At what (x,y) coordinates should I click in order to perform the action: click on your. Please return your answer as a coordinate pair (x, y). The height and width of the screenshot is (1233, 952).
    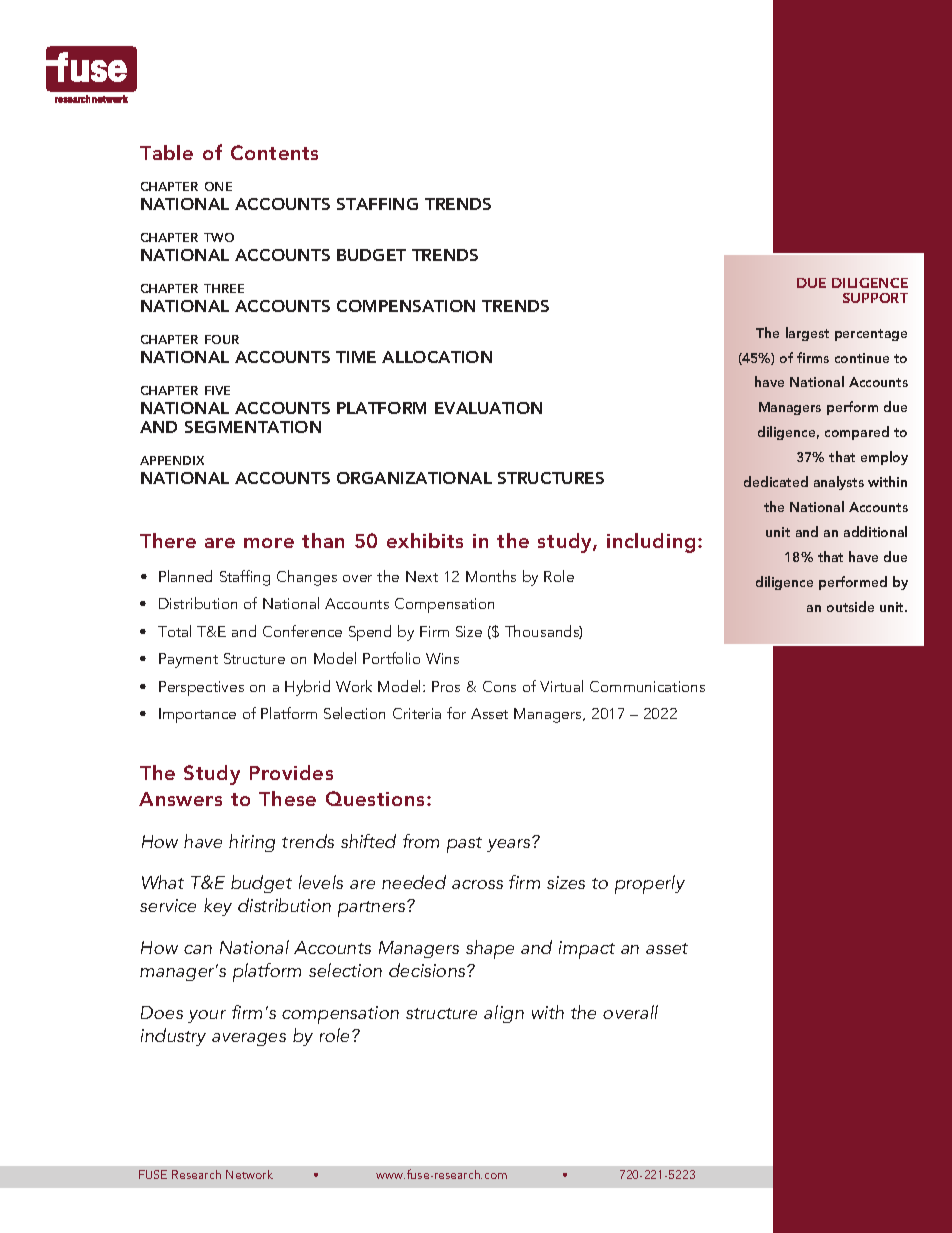
    Looking at the image, I should click on (207, 1016).
